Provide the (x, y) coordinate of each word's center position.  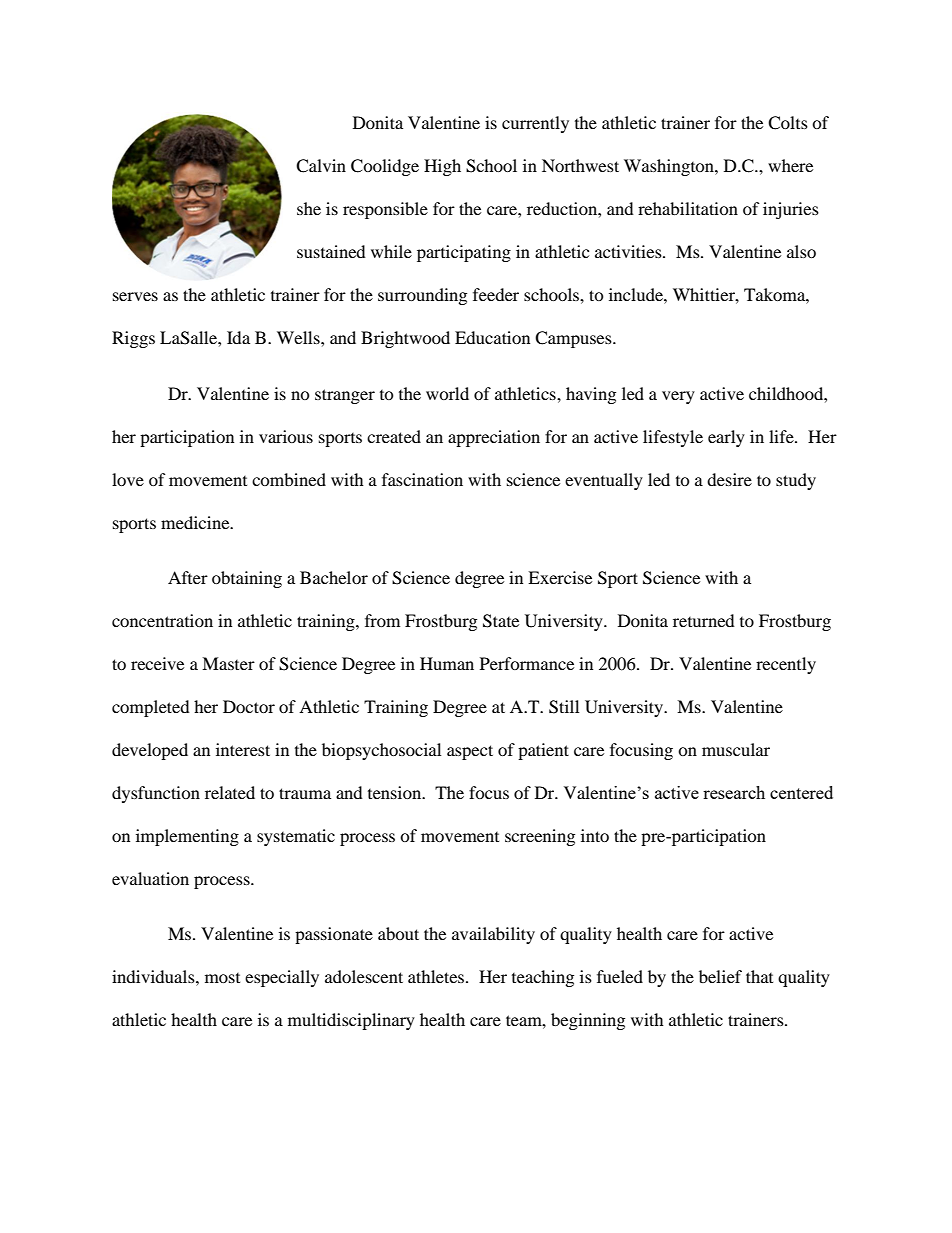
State (501, 621)
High (442, 167)
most (222, 978)
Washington (670, 167)
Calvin (321, 166)
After (188, 577)
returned (704, 620)
